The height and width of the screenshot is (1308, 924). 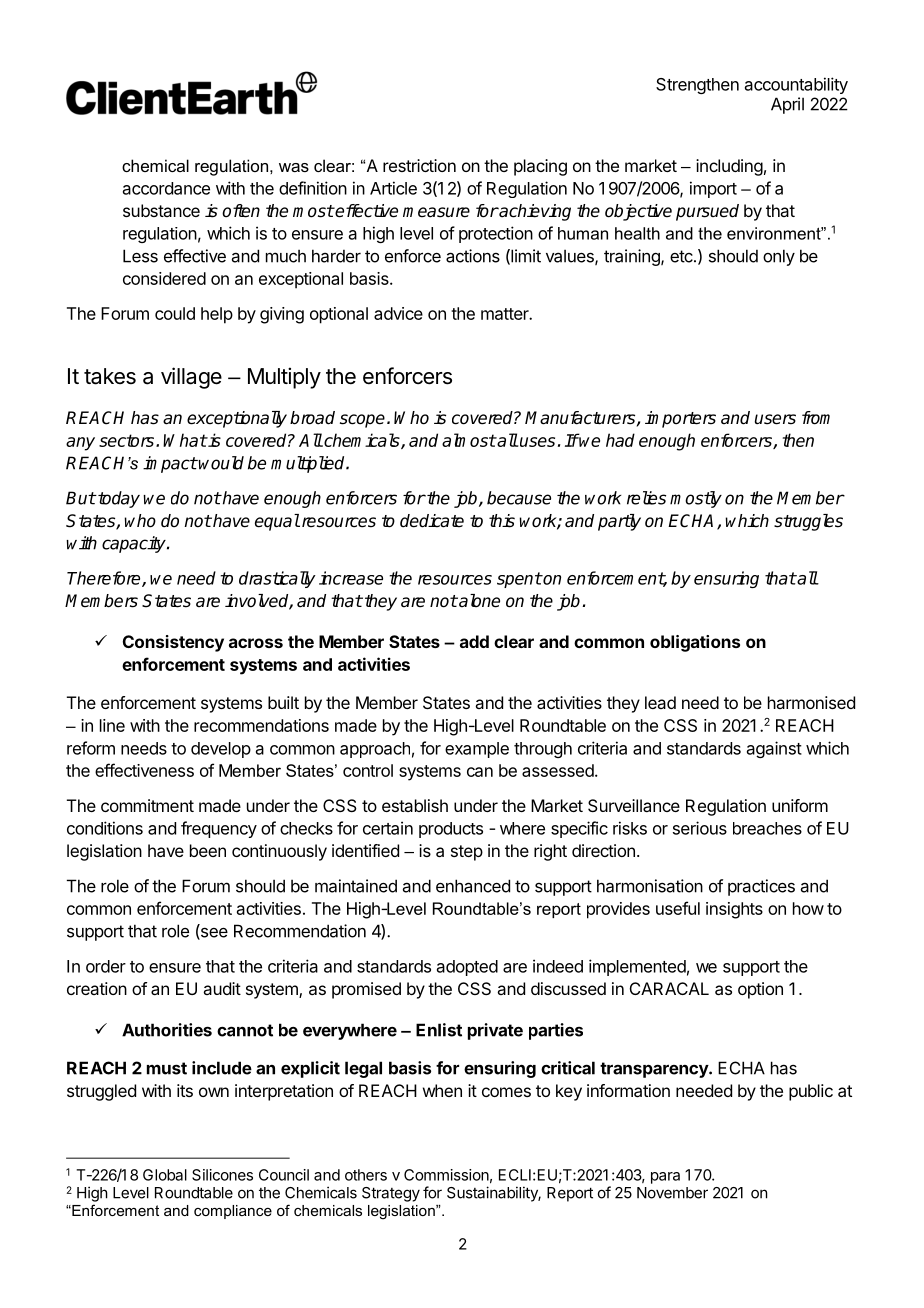 What do you see at coordinates (787, 105) in the screenshot?
I see `April` at bounding box center [787, 105].
